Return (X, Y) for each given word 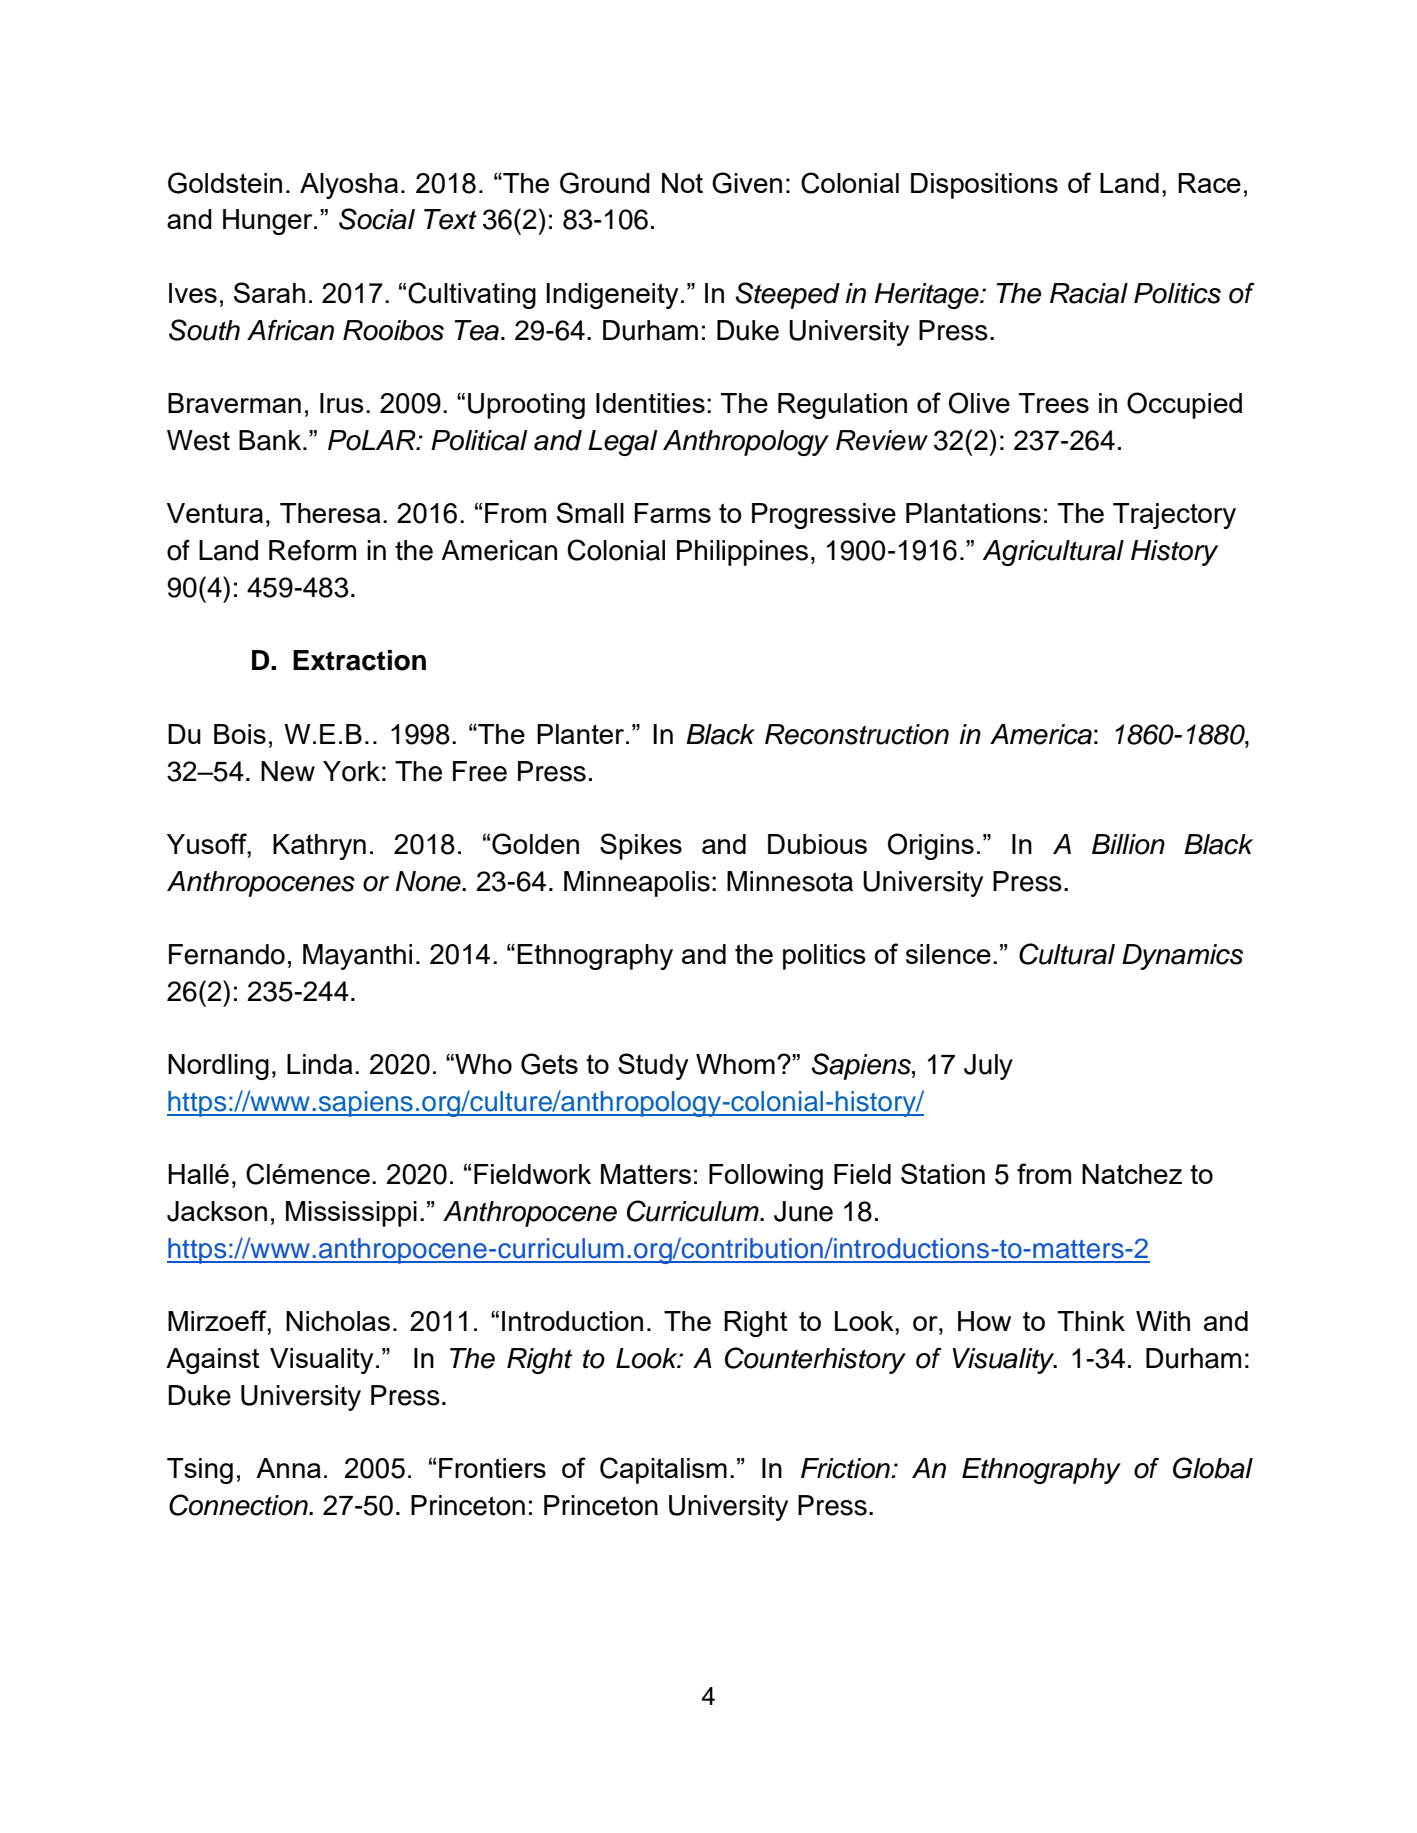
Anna (288, 1468)
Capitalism (663, 1470)
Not (682, 183)
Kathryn (319, 847)
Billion (1128, 844)
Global (1213, 1468)
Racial (1089, 293)
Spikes (641, 846)
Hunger (269, 222)
